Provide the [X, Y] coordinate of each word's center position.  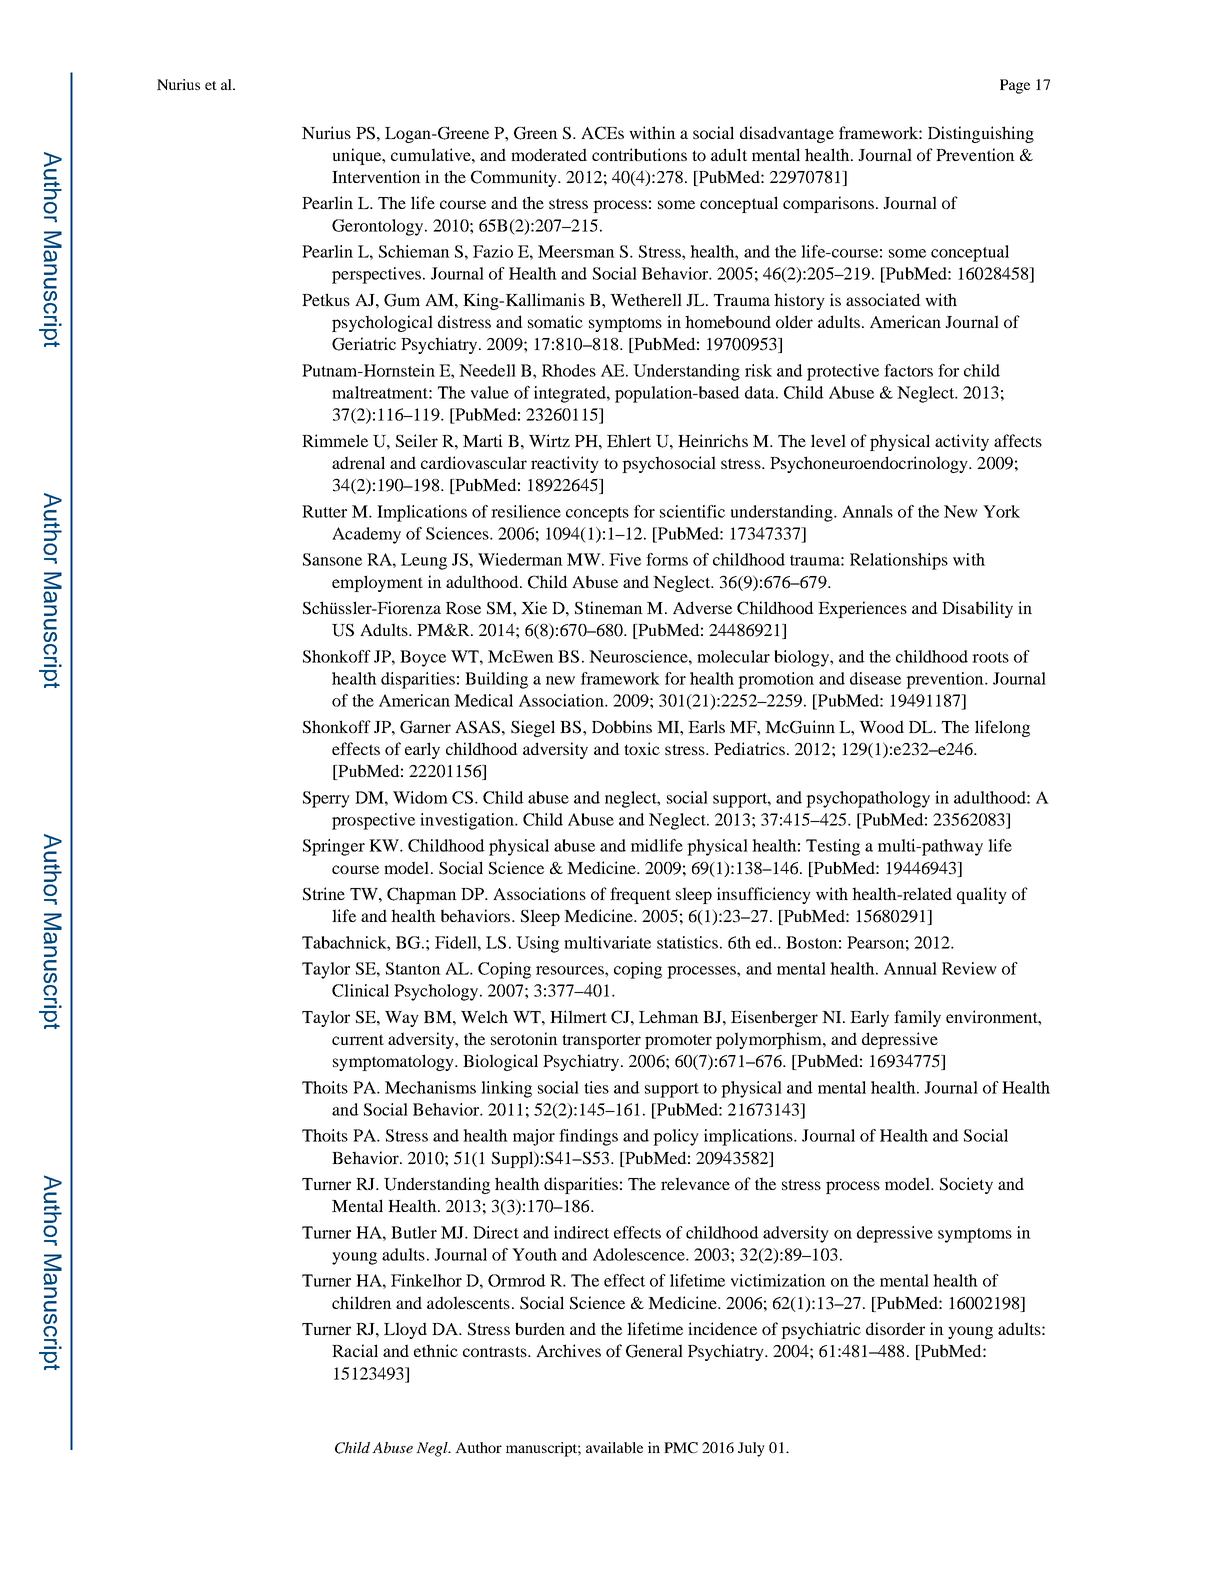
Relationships [899, 561]
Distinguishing [981, 134]
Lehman [669, 1016]
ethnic [436, 1350]
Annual [910, 968]
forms [667, 559]
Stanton [413, 968]
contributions [639, 154]
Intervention [376, 176]
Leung [424, 561]
